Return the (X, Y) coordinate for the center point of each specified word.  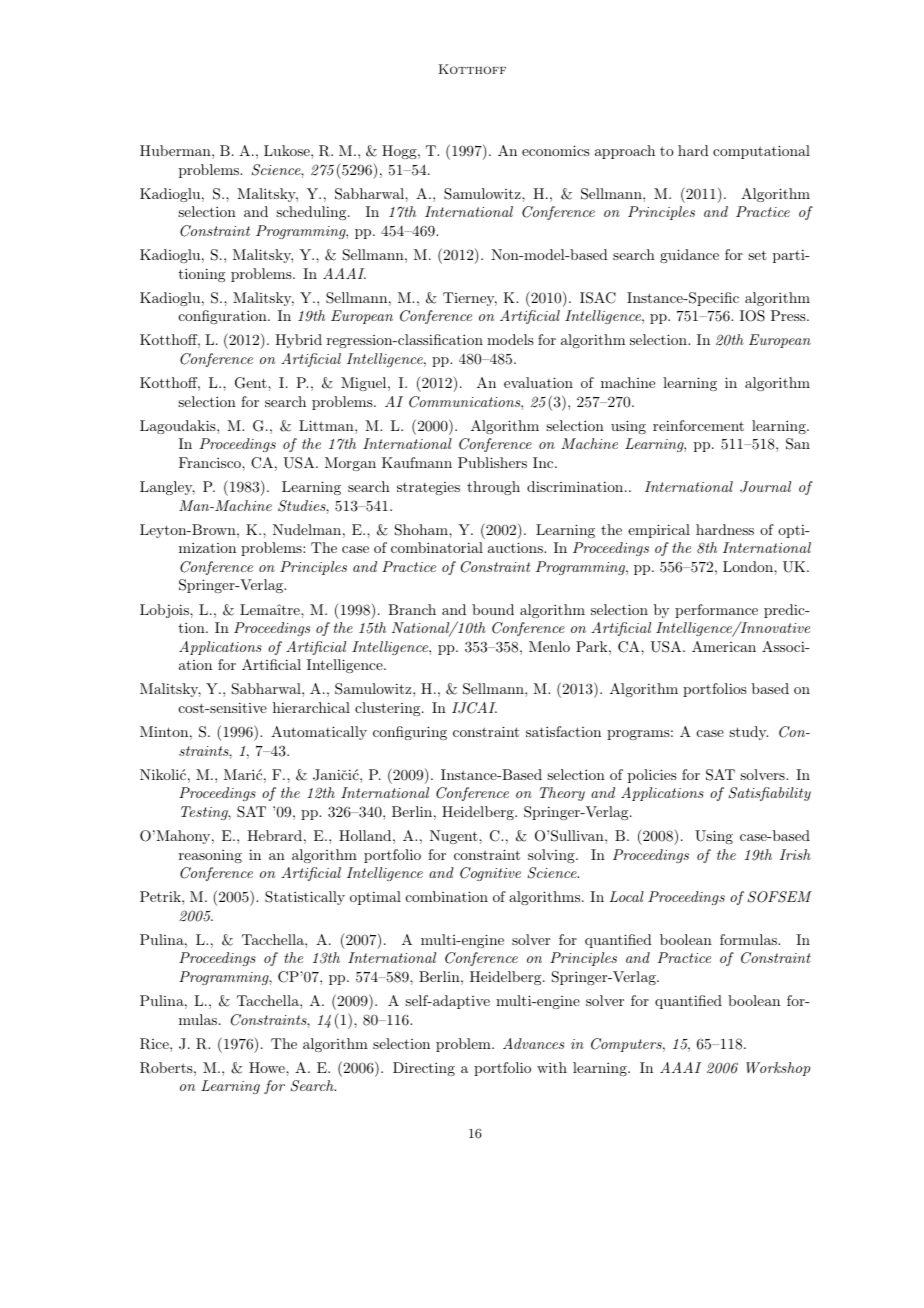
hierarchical (311, 707)
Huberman (176, 150)
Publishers (492, 462)
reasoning (210, 856)
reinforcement (698, 425)
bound (493, 609)
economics (556, 150)
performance (716, 611)
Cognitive (490, 874)
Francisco (211, 462)
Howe (268, 1067)
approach (625, 152)
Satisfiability (770, 794)
